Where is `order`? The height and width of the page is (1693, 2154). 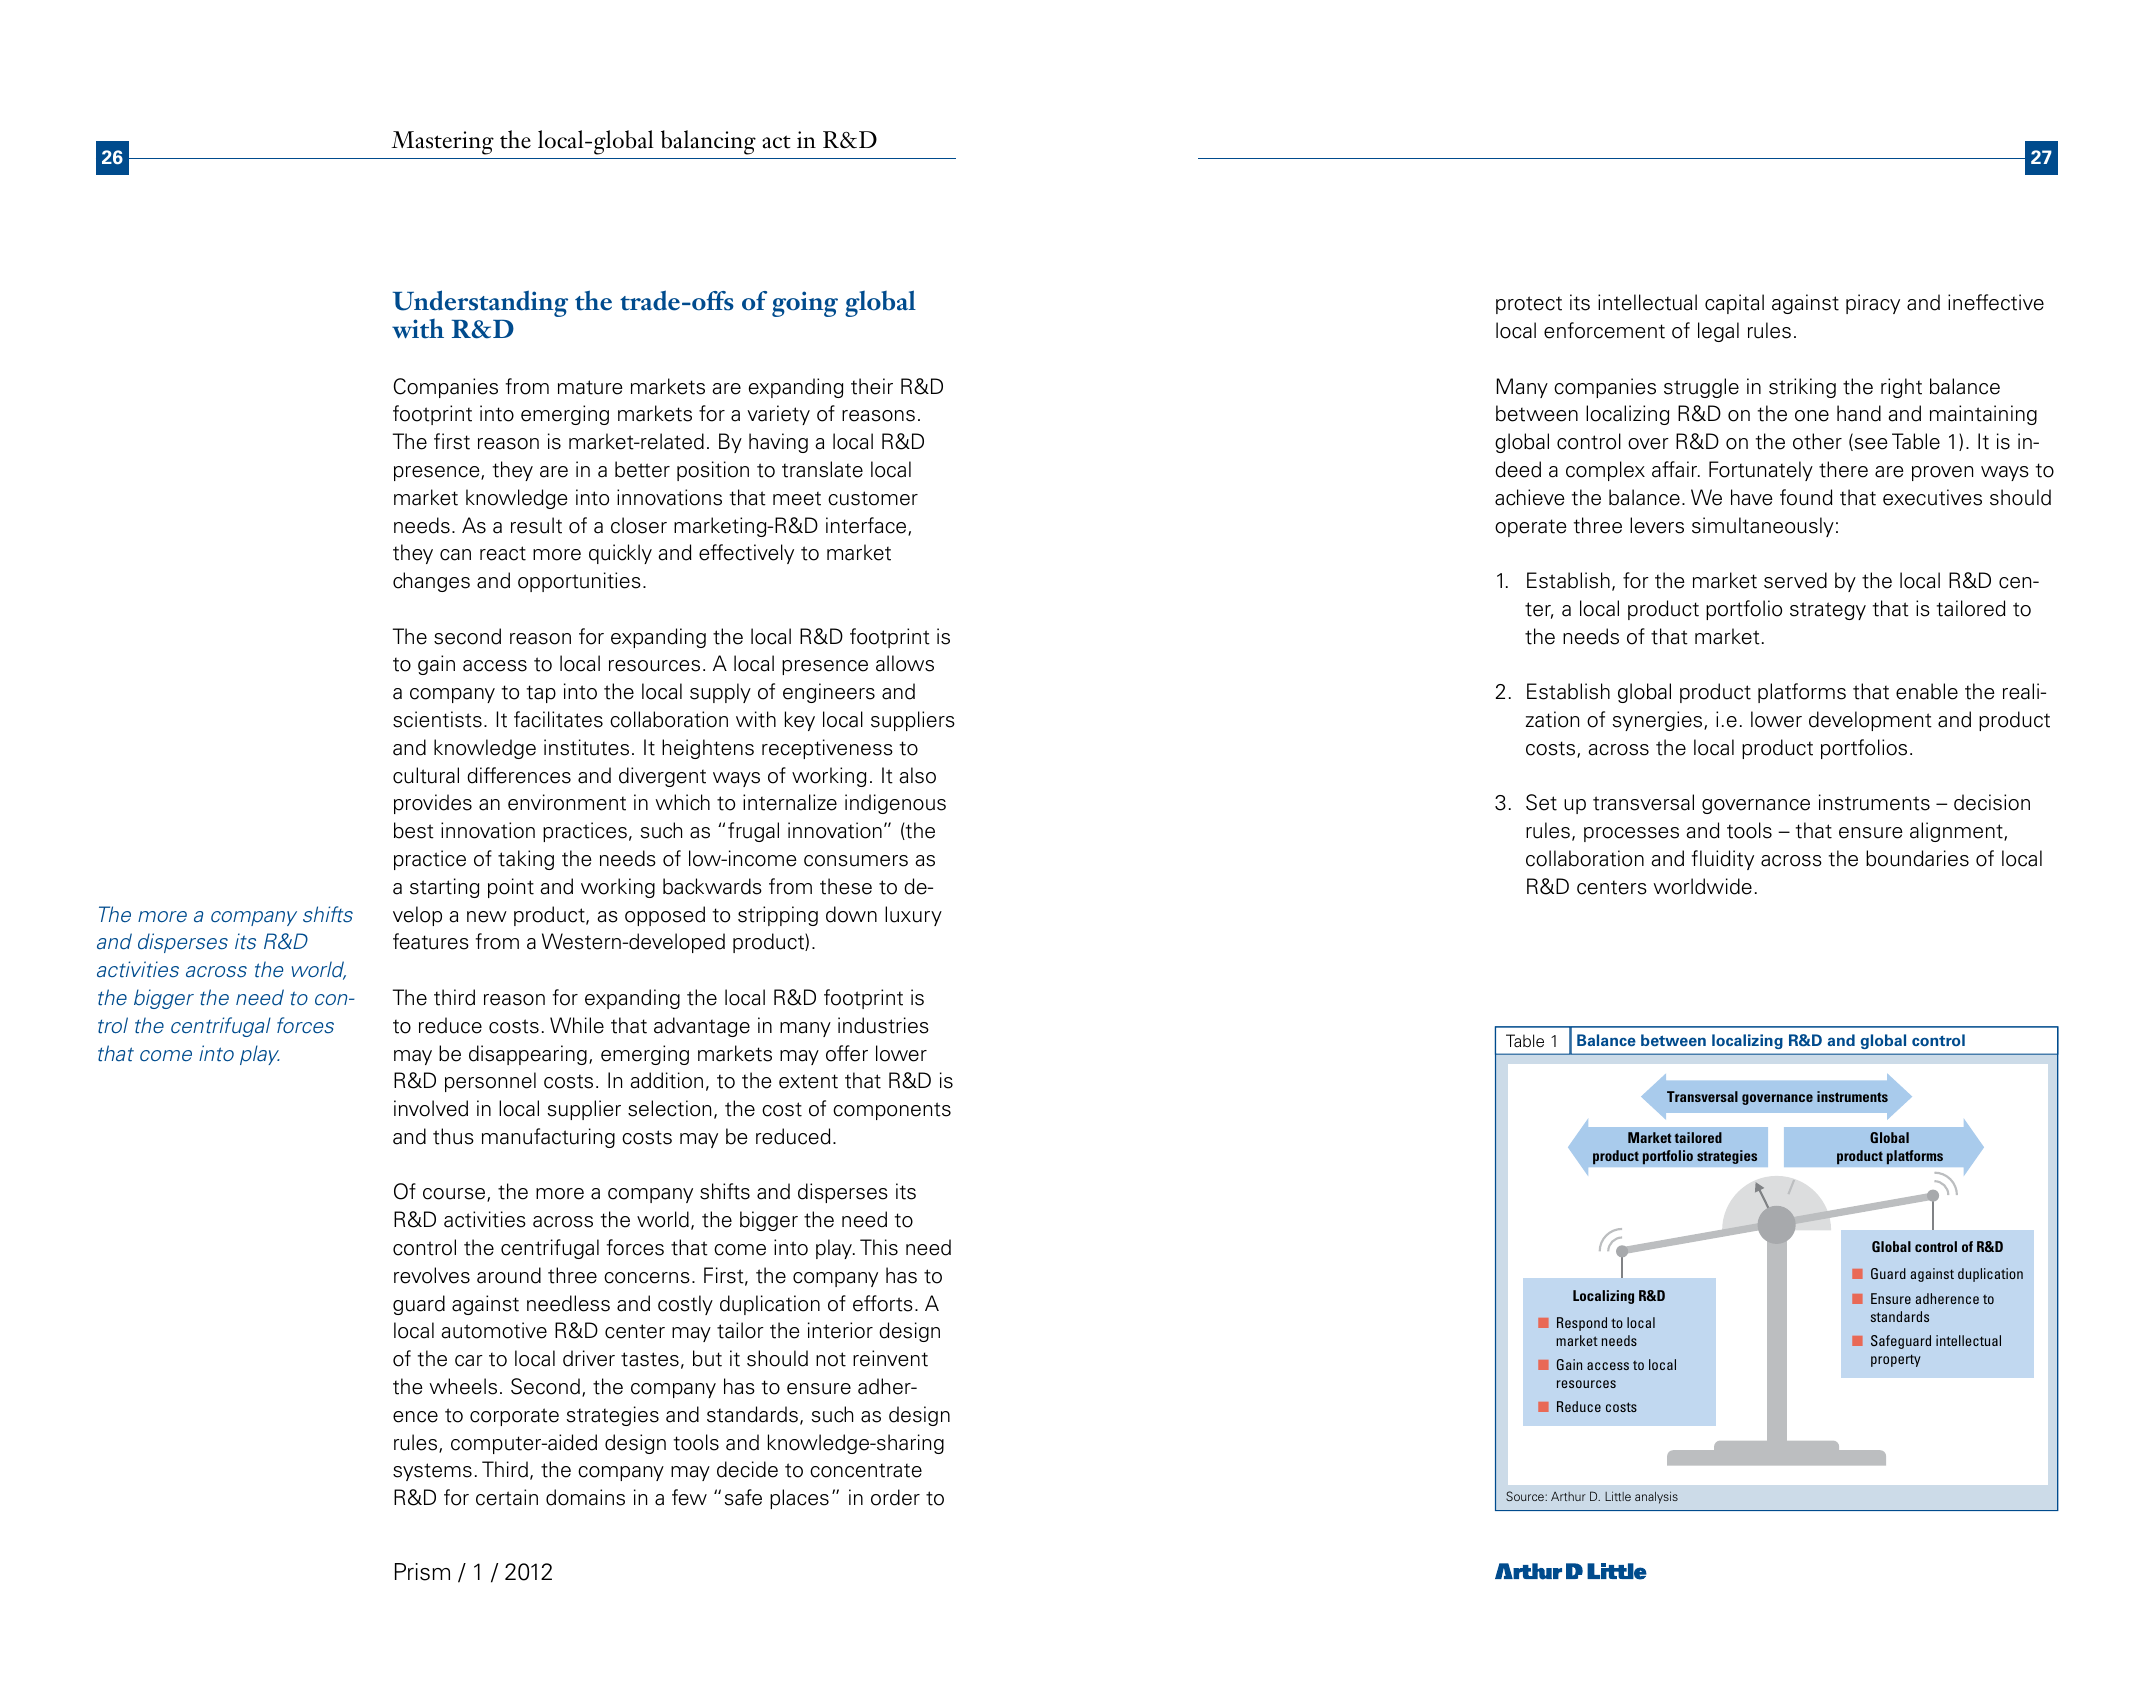 order is located at coordinates (895, 1497).
